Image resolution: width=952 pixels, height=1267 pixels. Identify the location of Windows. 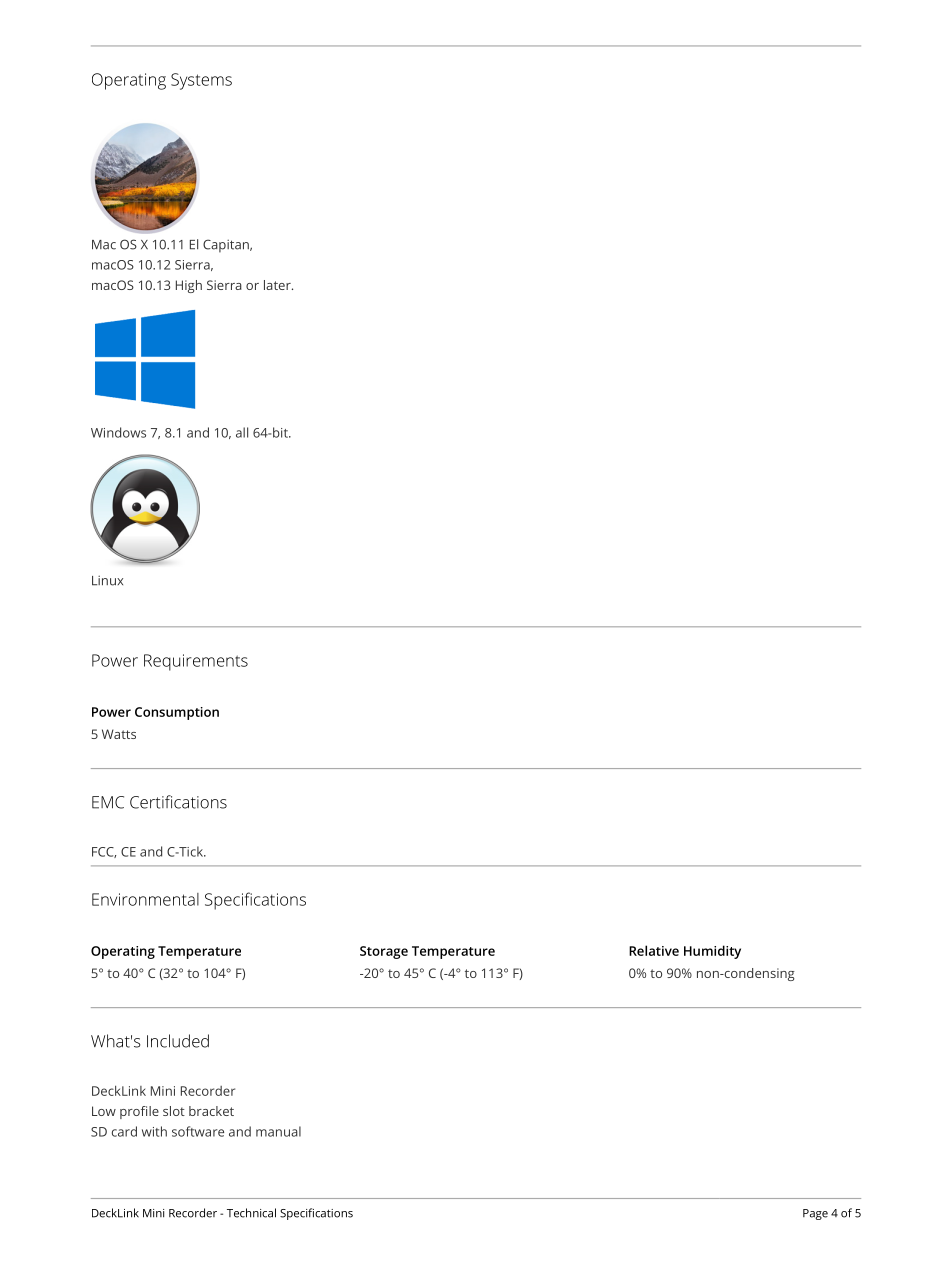
(118, 432).
